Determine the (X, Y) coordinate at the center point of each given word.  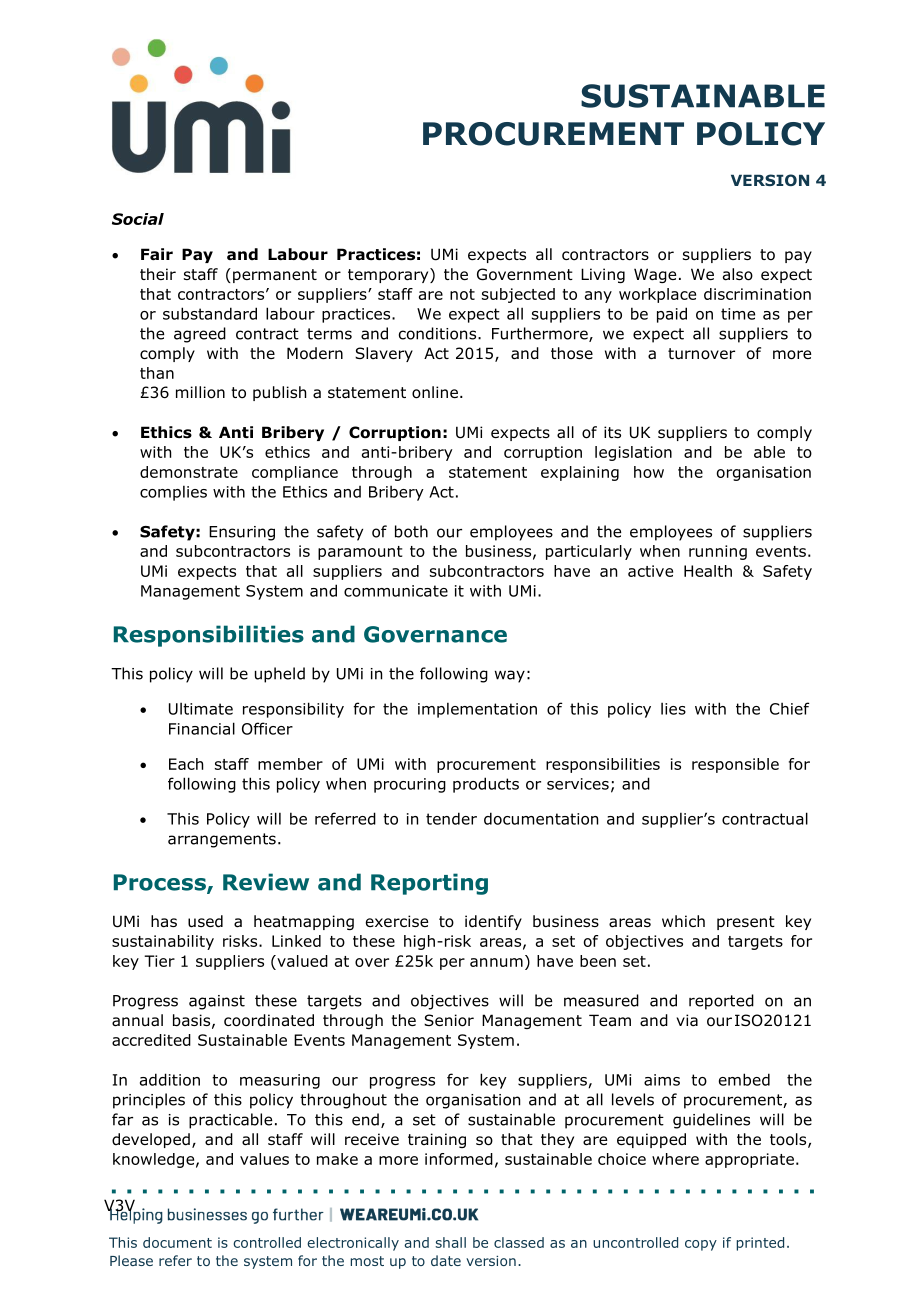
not (462, 294)
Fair (157, 254)
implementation (477, 710)
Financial (202, 728)
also (738, 274)
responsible (735, 765)
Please (131, 1260)
